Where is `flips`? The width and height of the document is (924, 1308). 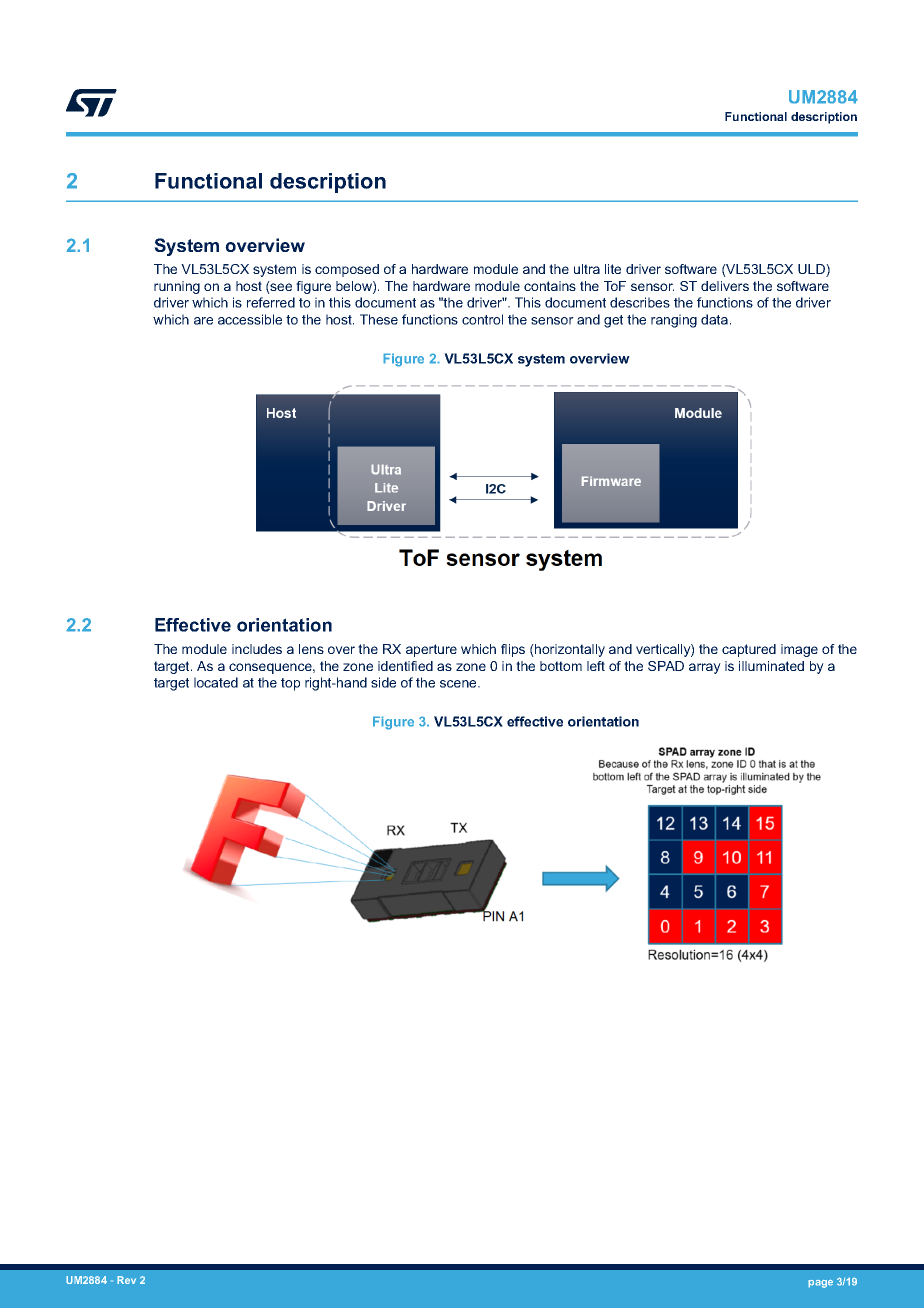
flips is located at coordinates (513, 650).
